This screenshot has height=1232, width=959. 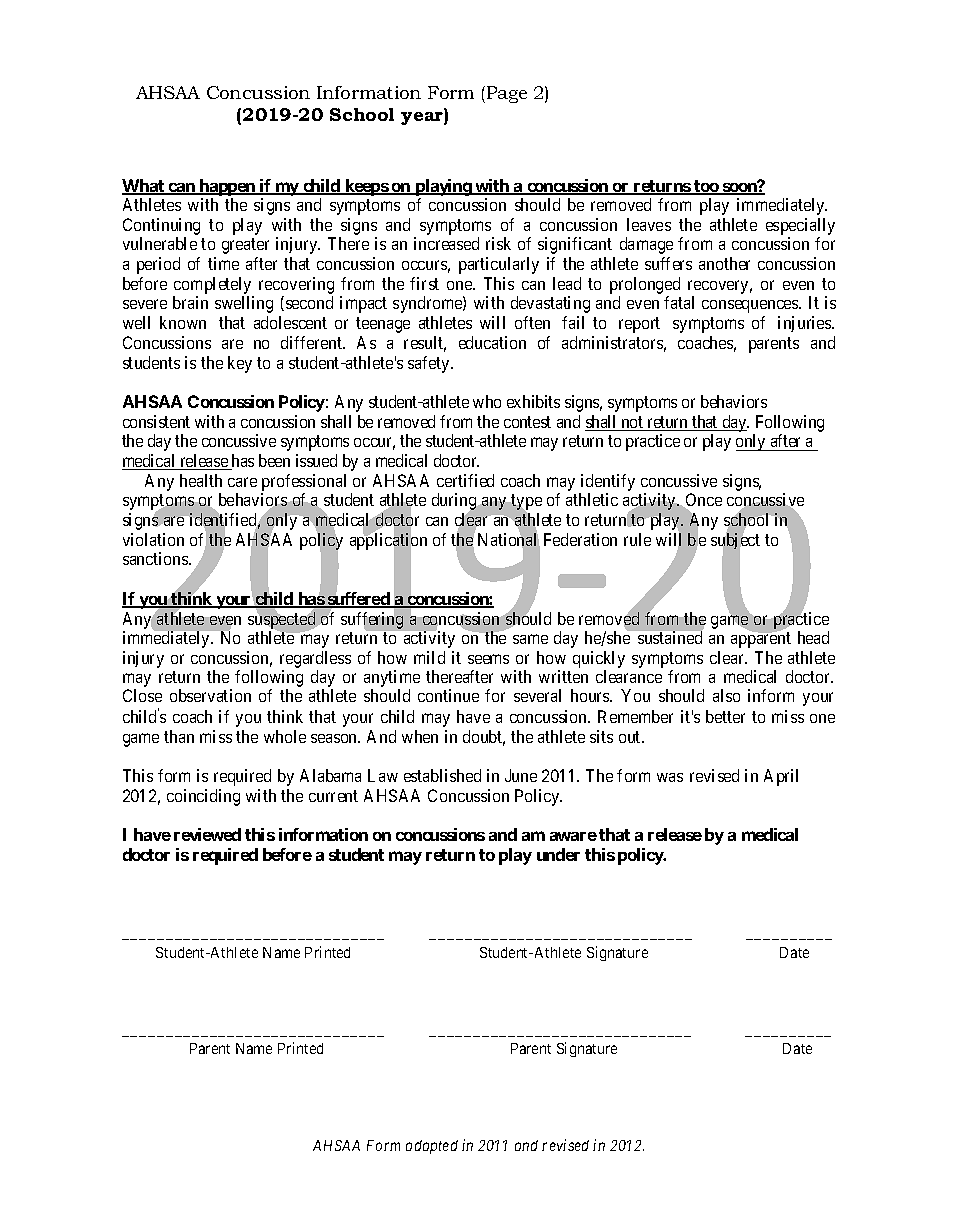 What do you see at coordinates (203, 797) in the screenshot?
I see `coinciding` at bounding box center [203, 797].
